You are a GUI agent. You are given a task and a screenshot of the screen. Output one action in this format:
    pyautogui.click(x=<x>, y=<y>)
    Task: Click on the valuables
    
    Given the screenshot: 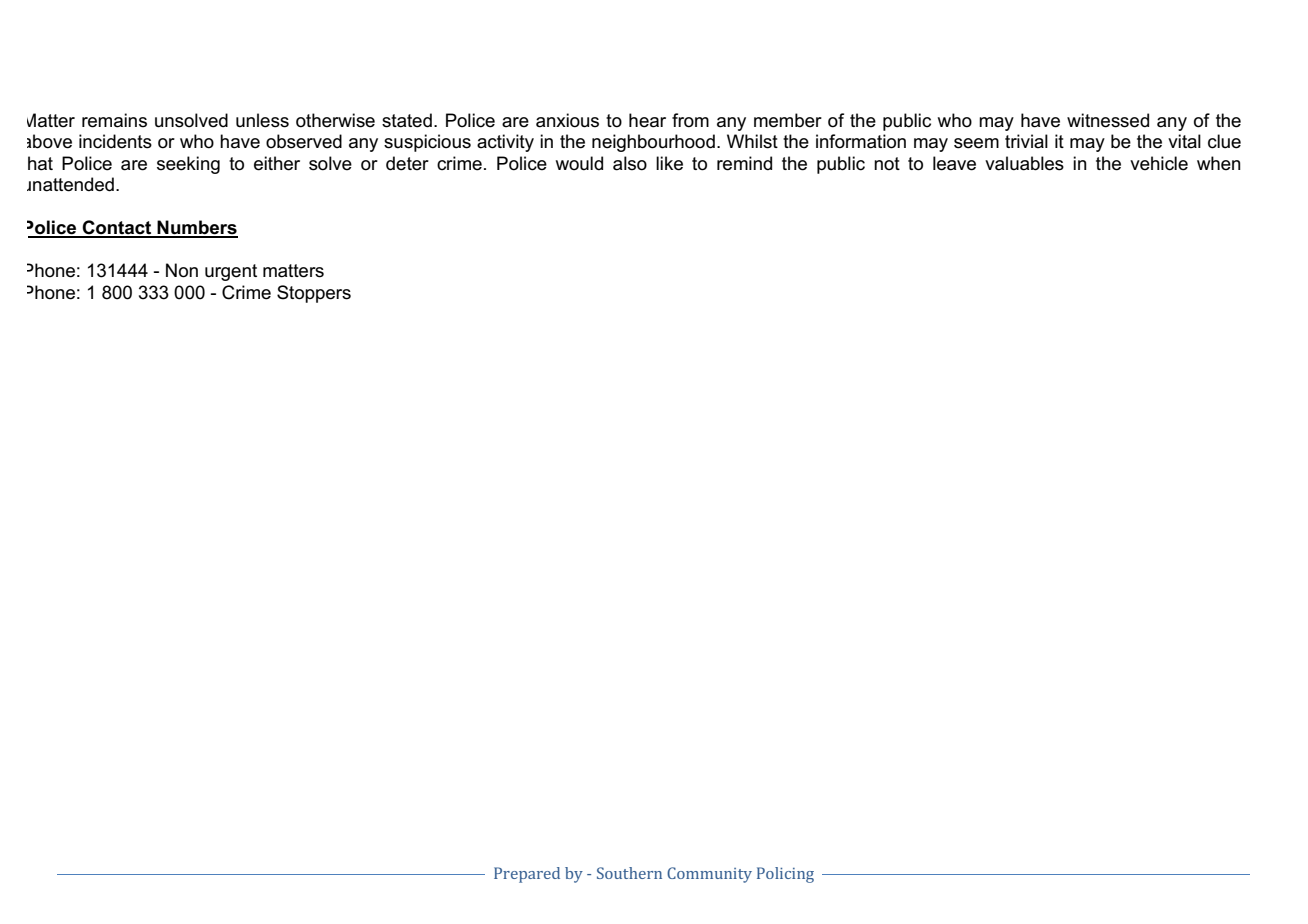 What is the action you would take?
    pyautogui.click(x=1024, y=163)
